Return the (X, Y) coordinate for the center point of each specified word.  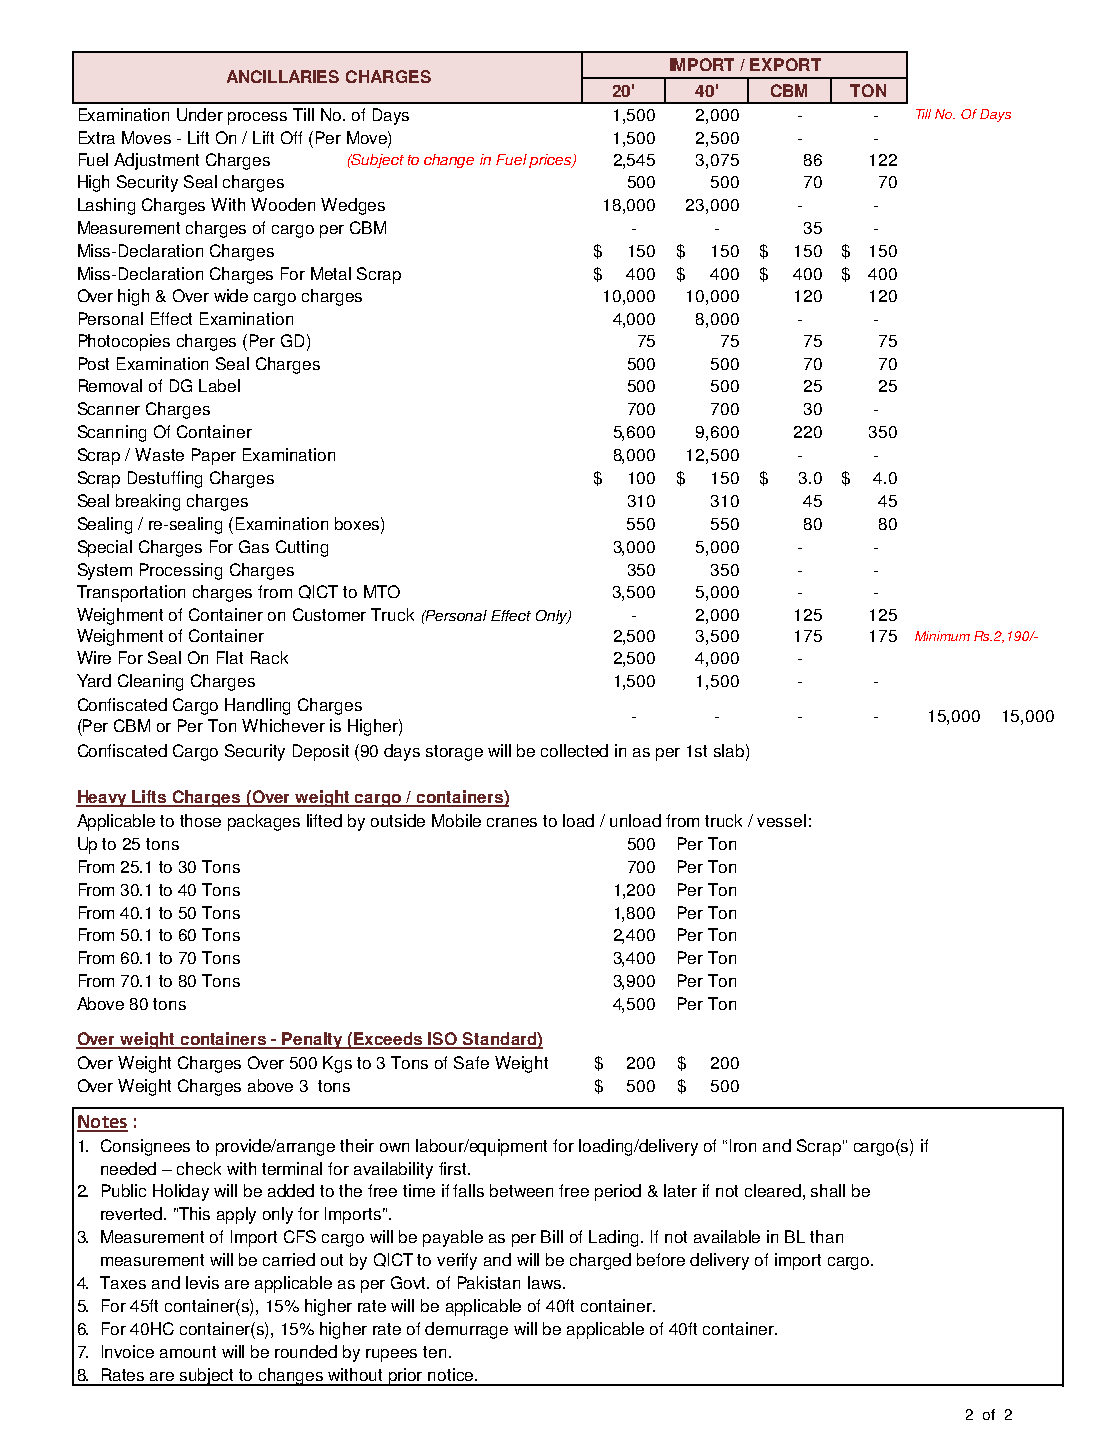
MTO (382, 591)
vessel (781, 820)
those (200, 820)
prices (551, 161)
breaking (148, 502)
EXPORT (785, 64)
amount (188, 1352)
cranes (512, 822)
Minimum (942, 636)
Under (200, 114)
